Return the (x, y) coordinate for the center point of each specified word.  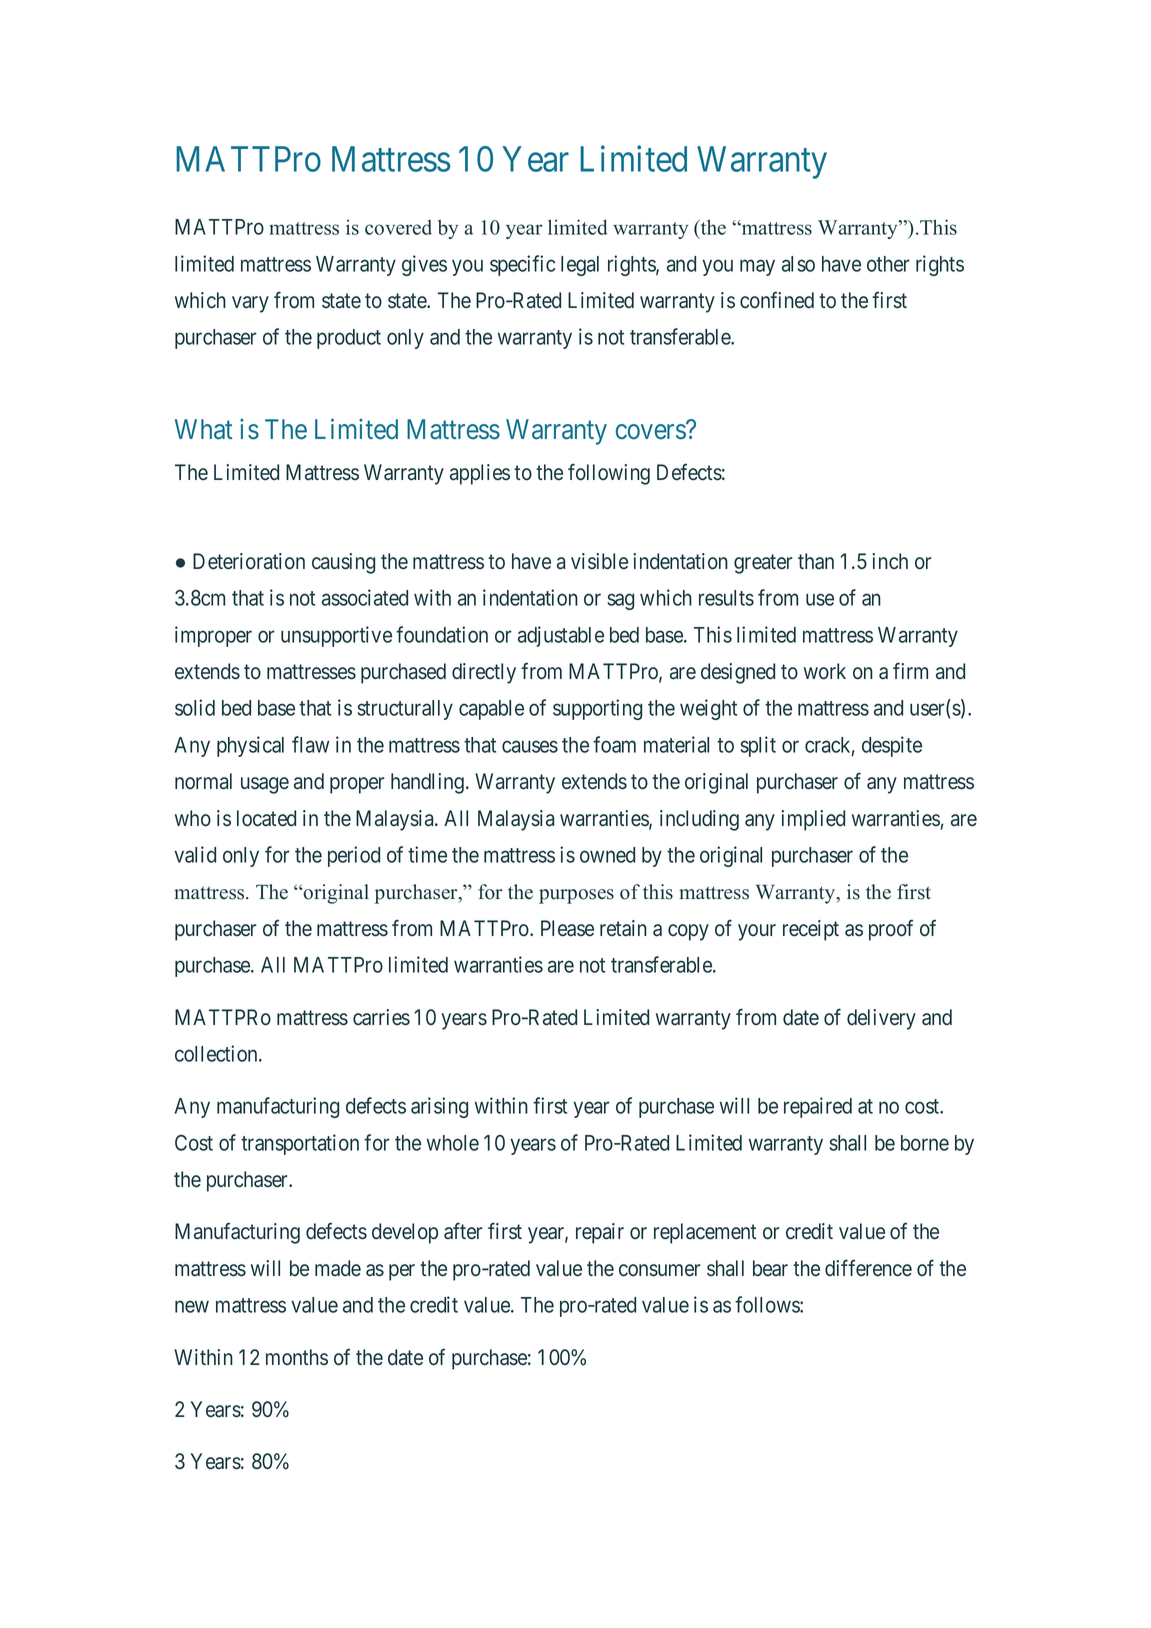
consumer (660, 1270)
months (297, 1357)
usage (265, 785)
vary (250, 304)
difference (868, 1268)
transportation (300, 1144)
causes (530, 746)
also (798, 264)
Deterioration (249, 561)
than (816, 561)
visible (599, 561)
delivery (881, 1019)
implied (813, 820)
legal (580, 266)
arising (439, 1107)
